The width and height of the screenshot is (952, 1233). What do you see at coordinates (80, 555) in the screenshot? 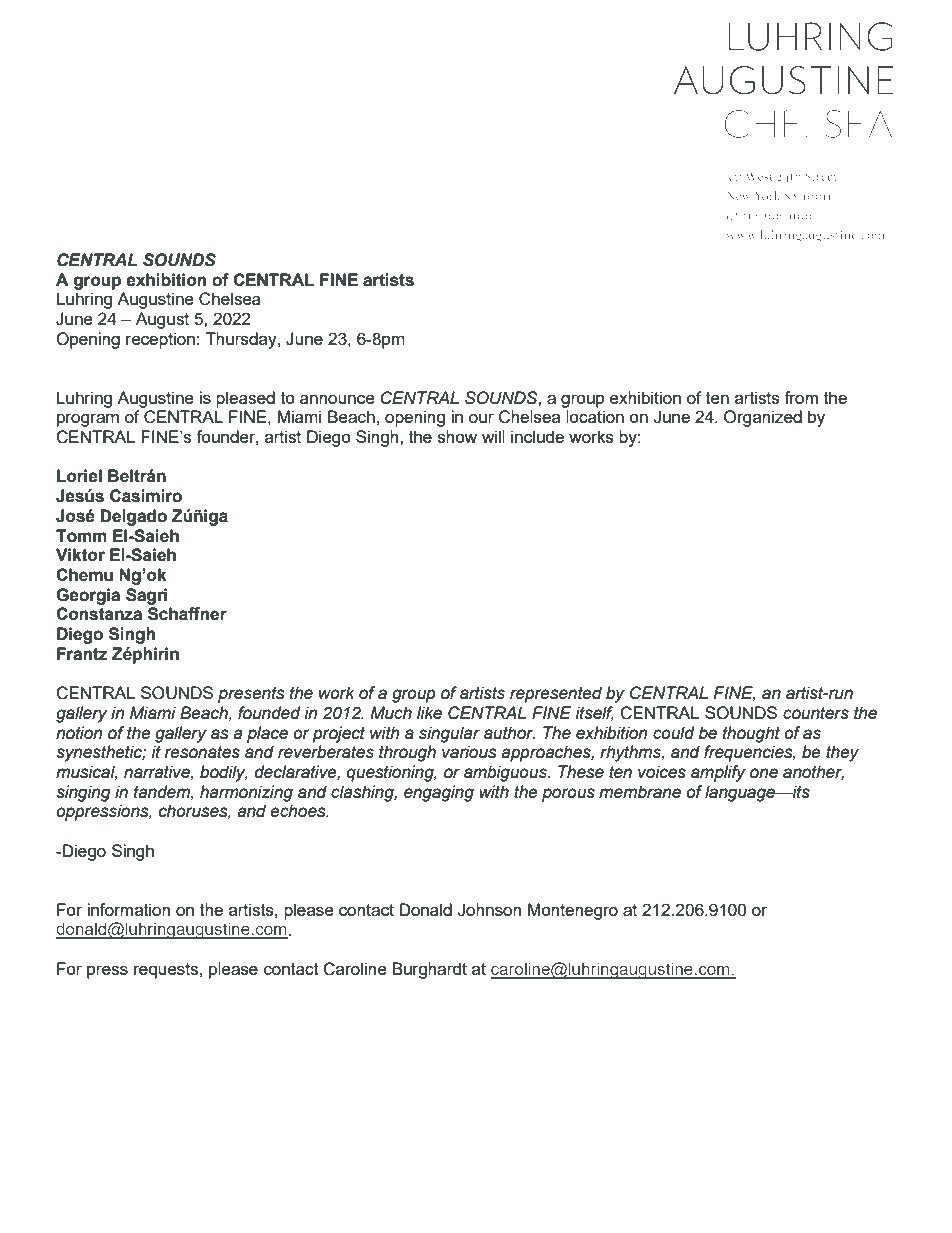
I see `Viktor` at bounding box center [80, 555].
